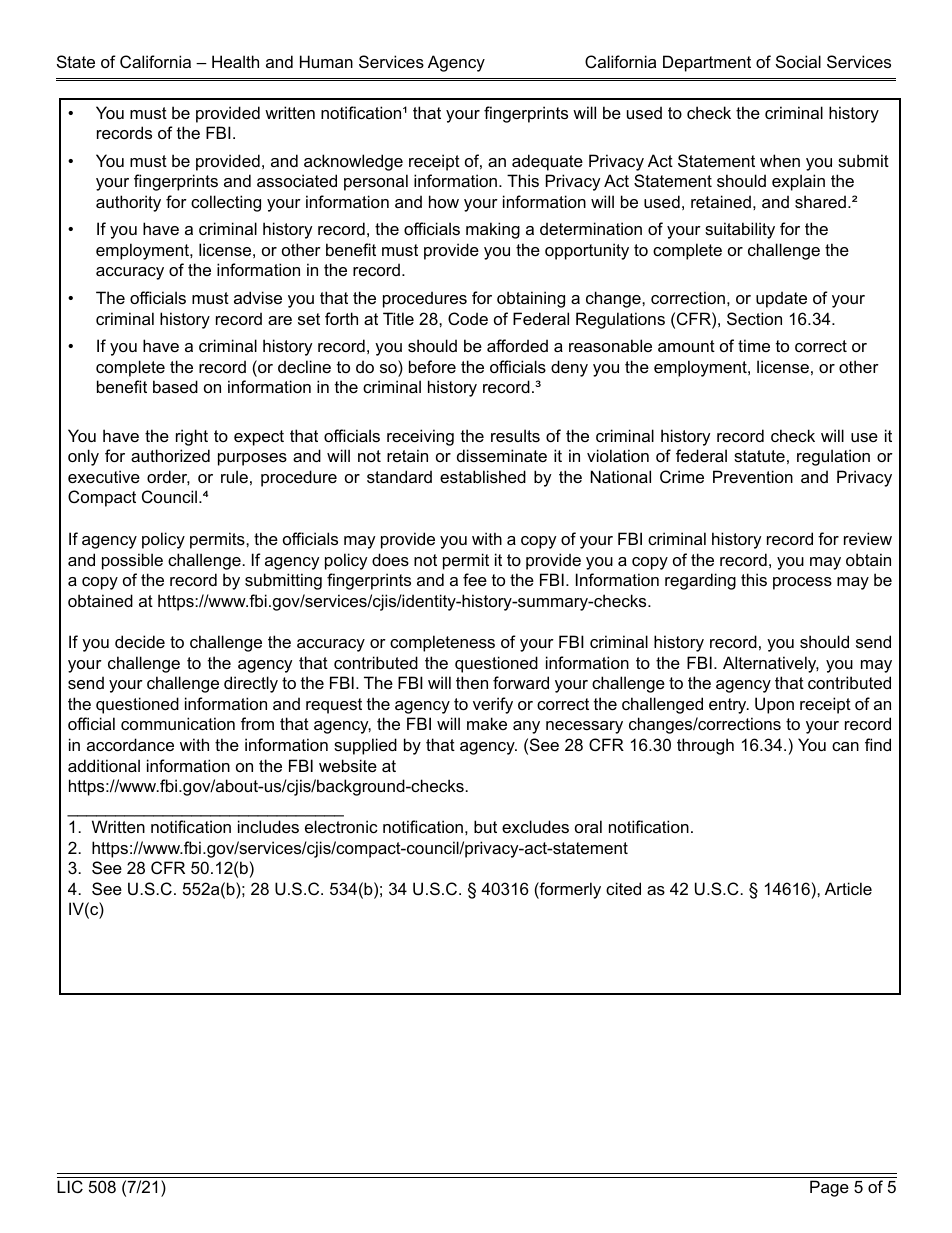  What do you see at coordinates (845, 746) in the page?
I see `can` at bounding box center [845, 746].
